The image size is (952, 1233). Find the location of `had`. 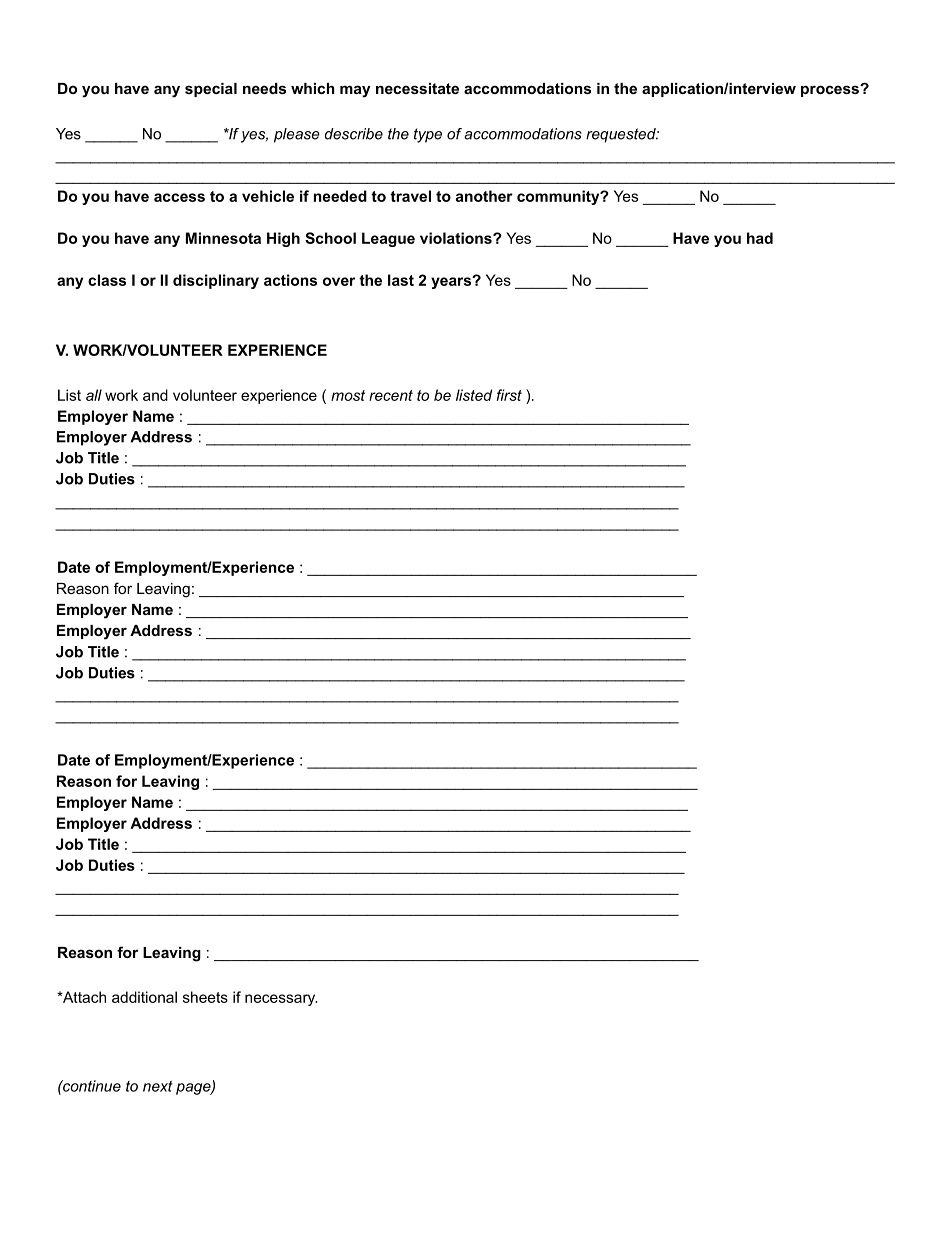

had is located at coordinates (760, 238).
